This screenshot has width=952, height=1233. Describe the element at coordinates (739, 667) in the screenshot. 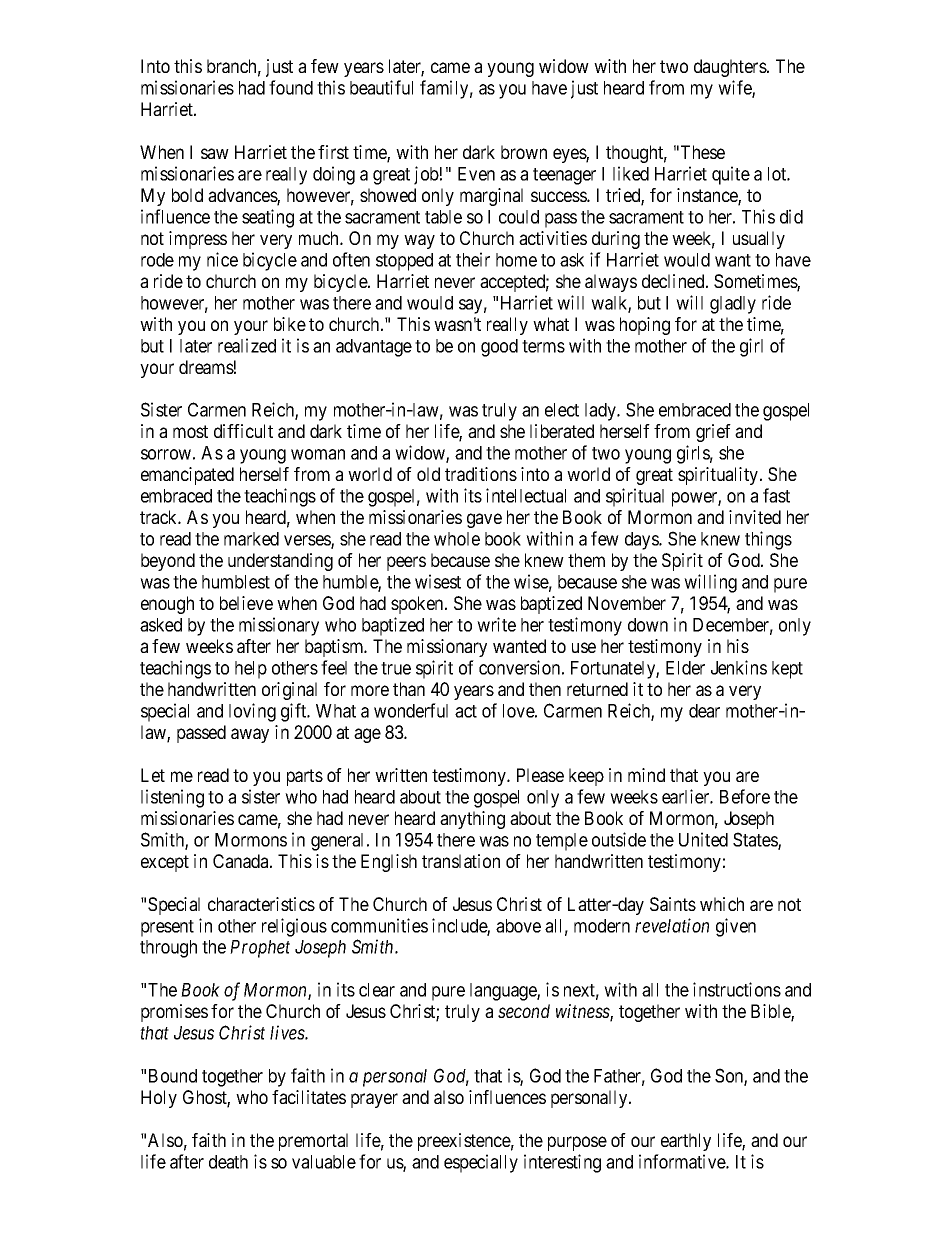

I see `Jenkins` at that location.
